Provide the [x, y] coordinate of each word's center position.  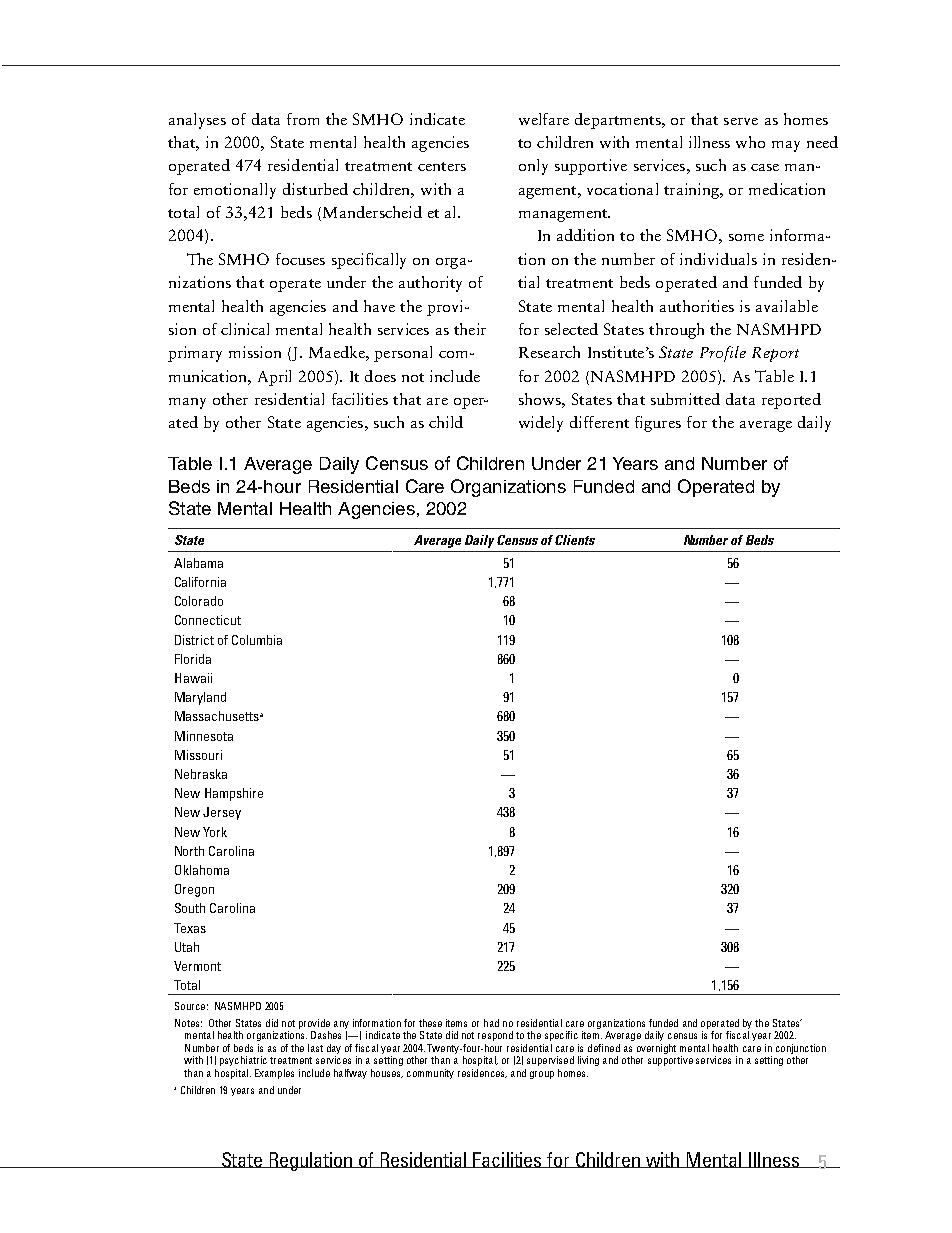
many [187, 403]
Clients [575, 540]
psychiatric [243, 1061]
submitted [685, 399]
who [750, 142]
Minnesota [204, 736]
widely [541, 424]
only [533, 167]
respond [495, 1036]
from [303, 119]
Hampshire [234, 794]
